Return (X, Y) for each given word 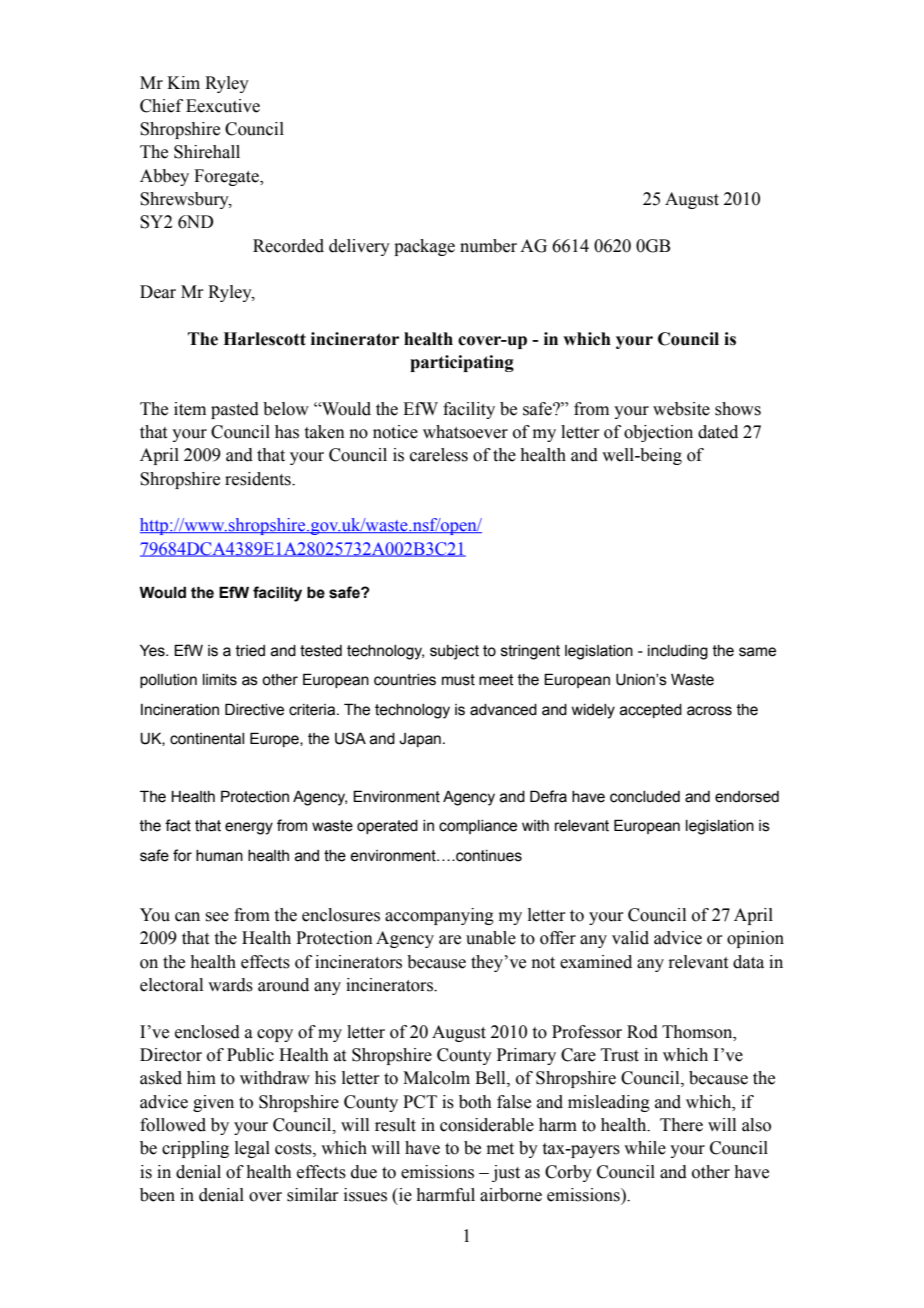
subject (454, 652)
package (424, 247)
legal (252, 1149)
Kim (183, 82)
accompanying (439, 916)
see (217, 917)
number (488, 246)
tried (250, 651)
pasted (235, 410)
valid (630, 938)
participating (462, 363)
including (678, 652)
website (681, 409)
